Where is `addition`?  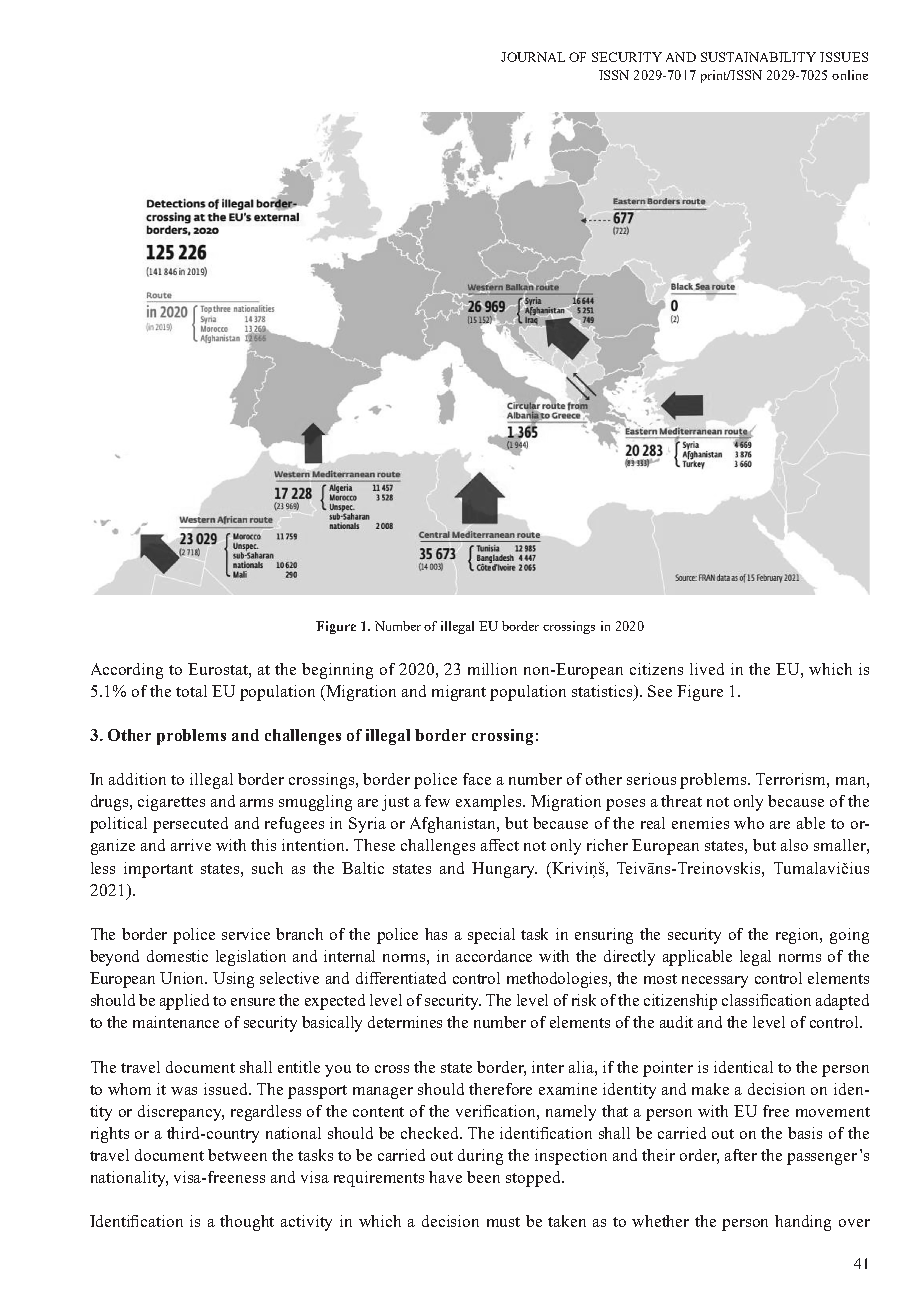
addition is located at coordinates (137, 779).
